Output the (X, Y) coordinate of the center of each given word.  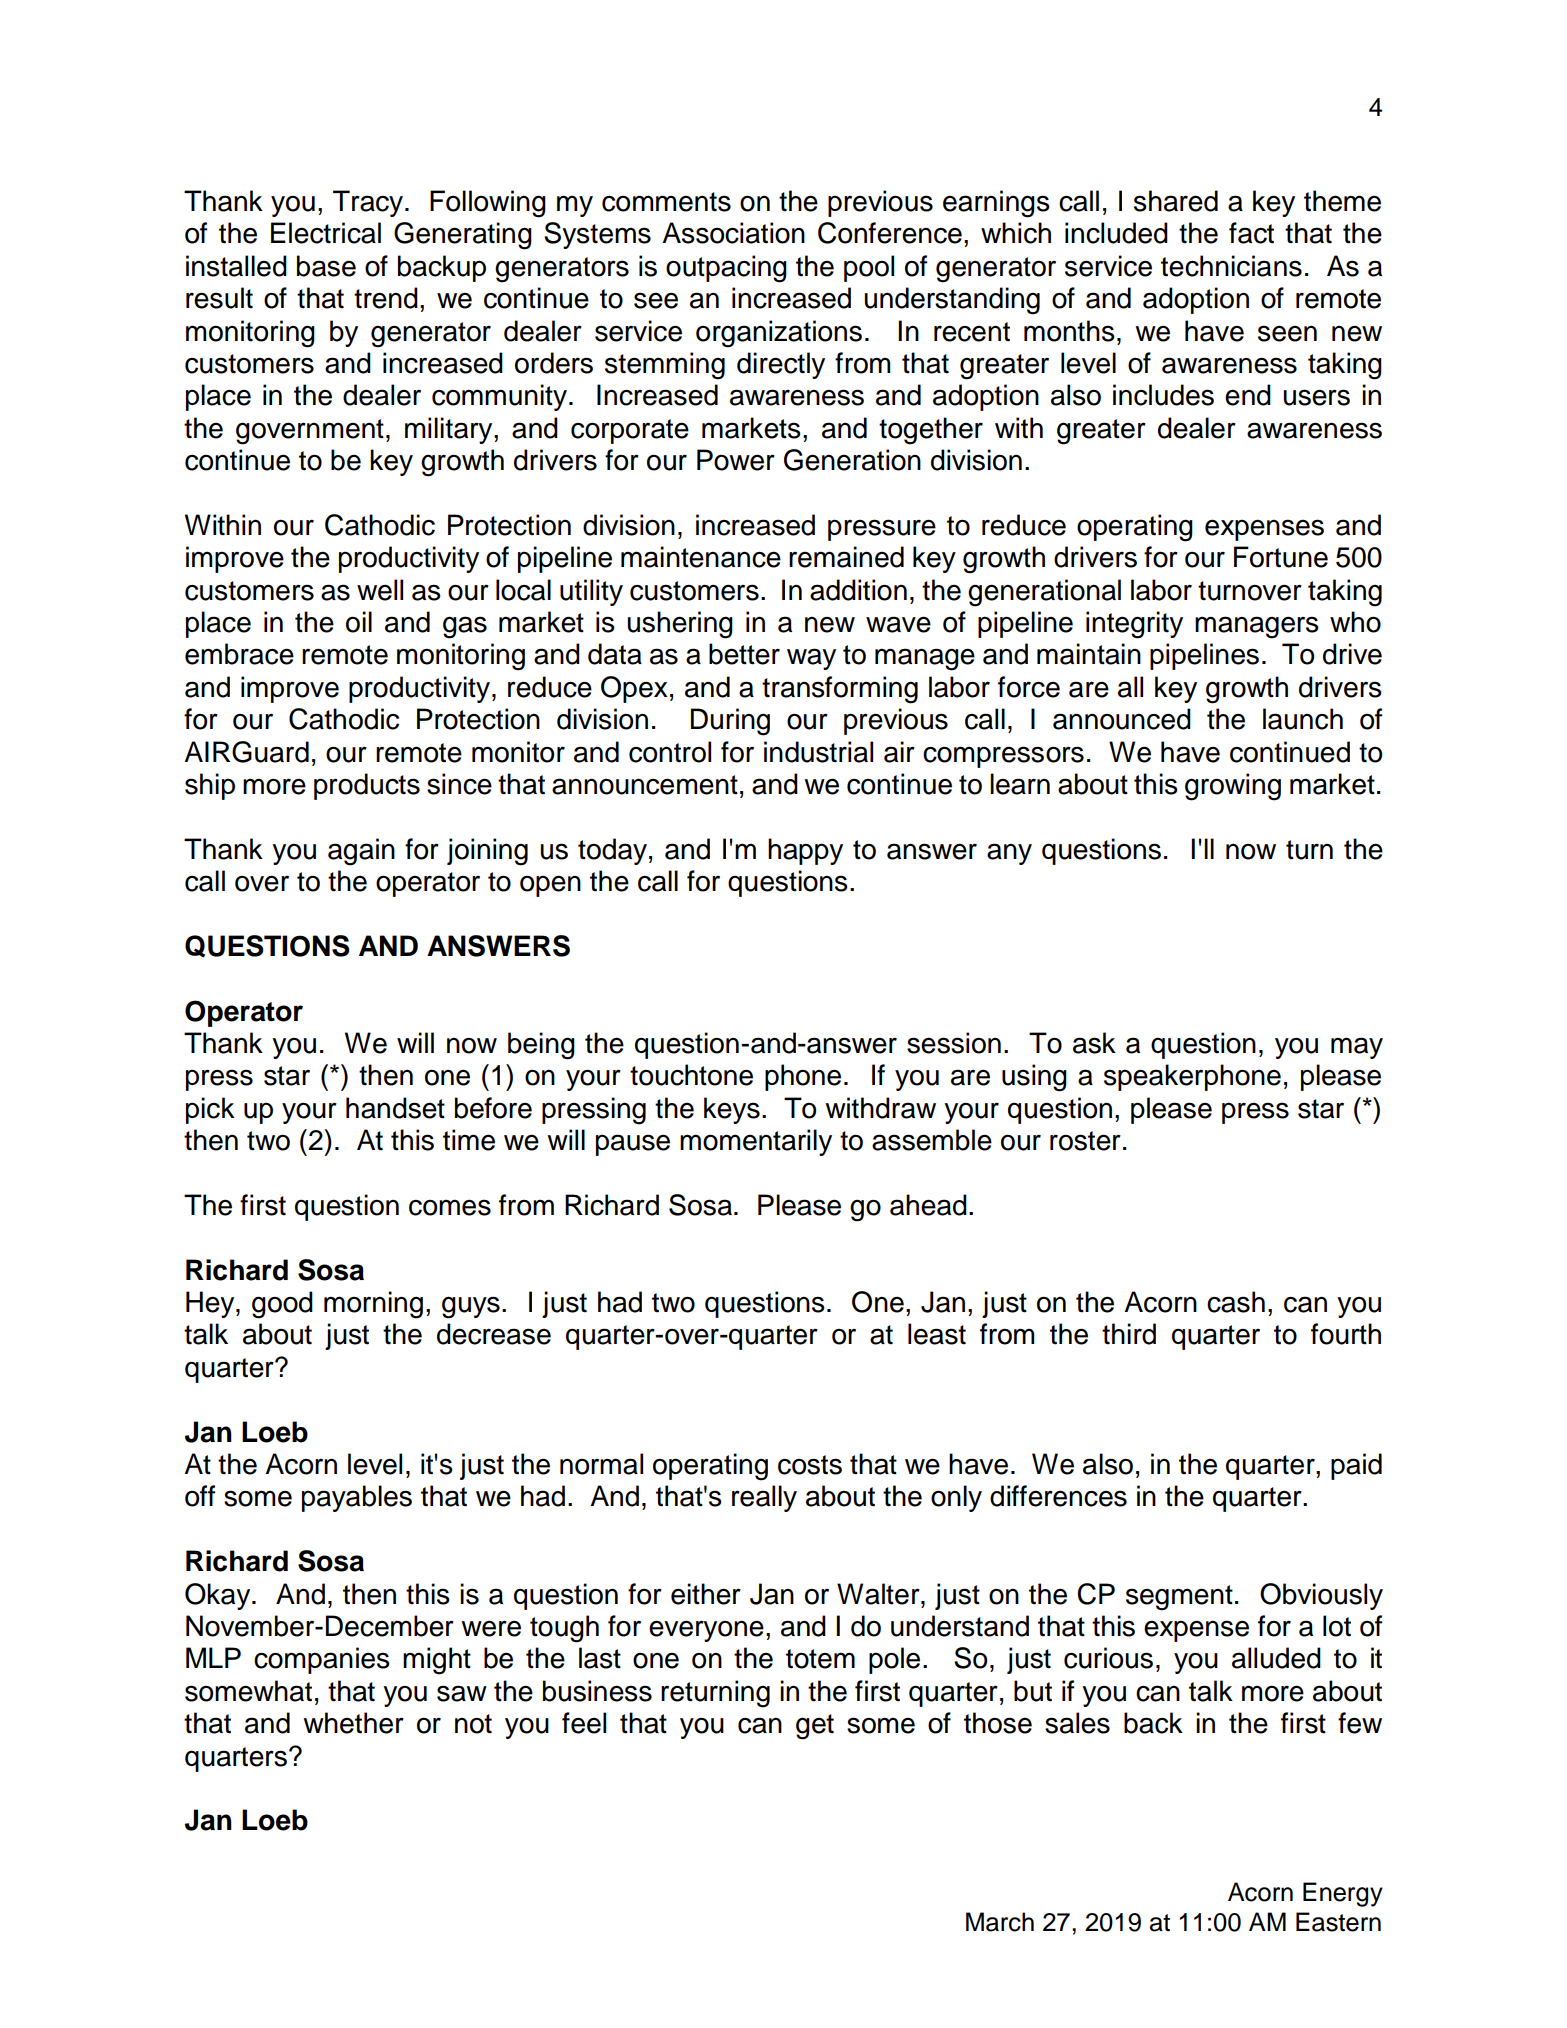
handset (395, 1108)
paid (1356, 1466)
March (1000, 1922)
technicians (1231, 266)
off (200, 1496)
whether (353, 1723)
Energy (1343, 1894)
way (811, 659)
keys (732, 1110)
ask (1094, 1043)
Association (733, 233)
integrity (1134, 625)
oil (359, 622)
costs (810, 1465)
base (326, 266)
